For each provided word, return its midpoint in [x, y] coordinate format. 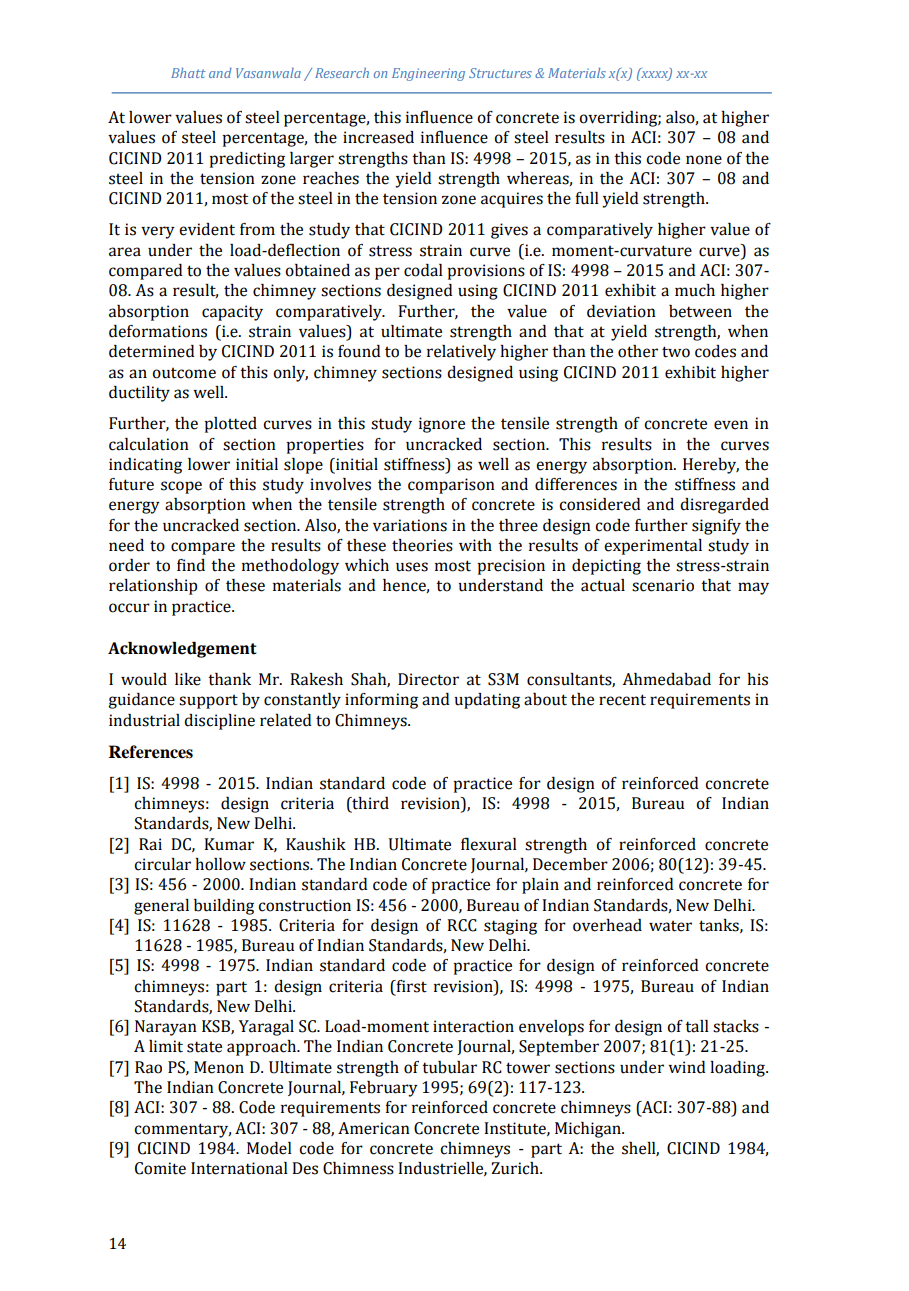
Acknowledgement [182, 650]
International [239, 1168]
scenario [663, 585]
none [704, 160]
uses [412, 567]
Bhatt [188, 73]
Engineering [428, 74]
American [374, 1128]
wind [687, 1067]
